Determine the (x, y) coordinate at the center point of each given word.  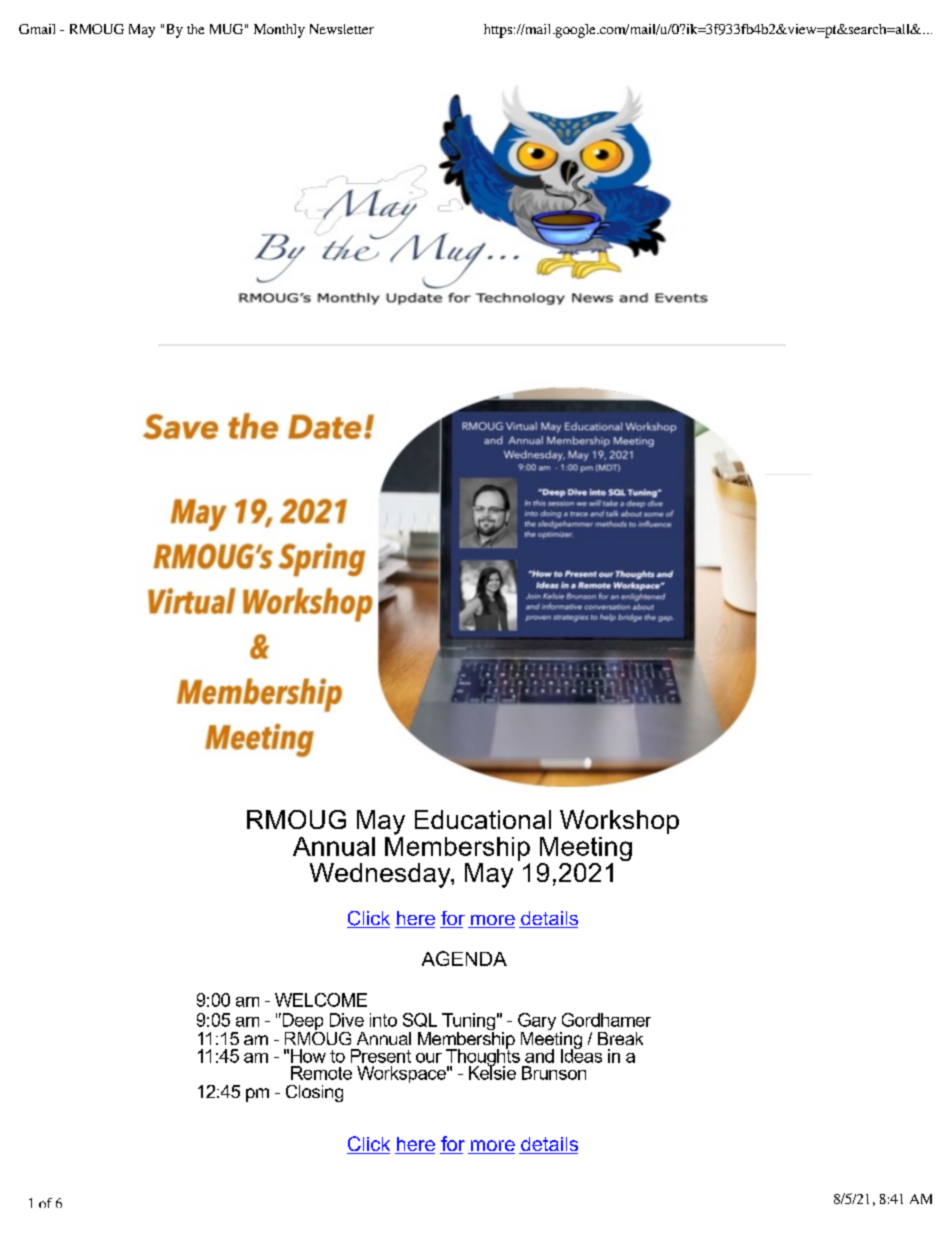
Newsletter (342, 29)
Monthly (279, 31)
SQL (420, 1020)
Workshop (619, 822)
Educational (483, 819)
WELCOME (321, 1000)
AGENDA (464, 958)
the (195, 29)
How (308, 1056)
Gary (537, 1023)
